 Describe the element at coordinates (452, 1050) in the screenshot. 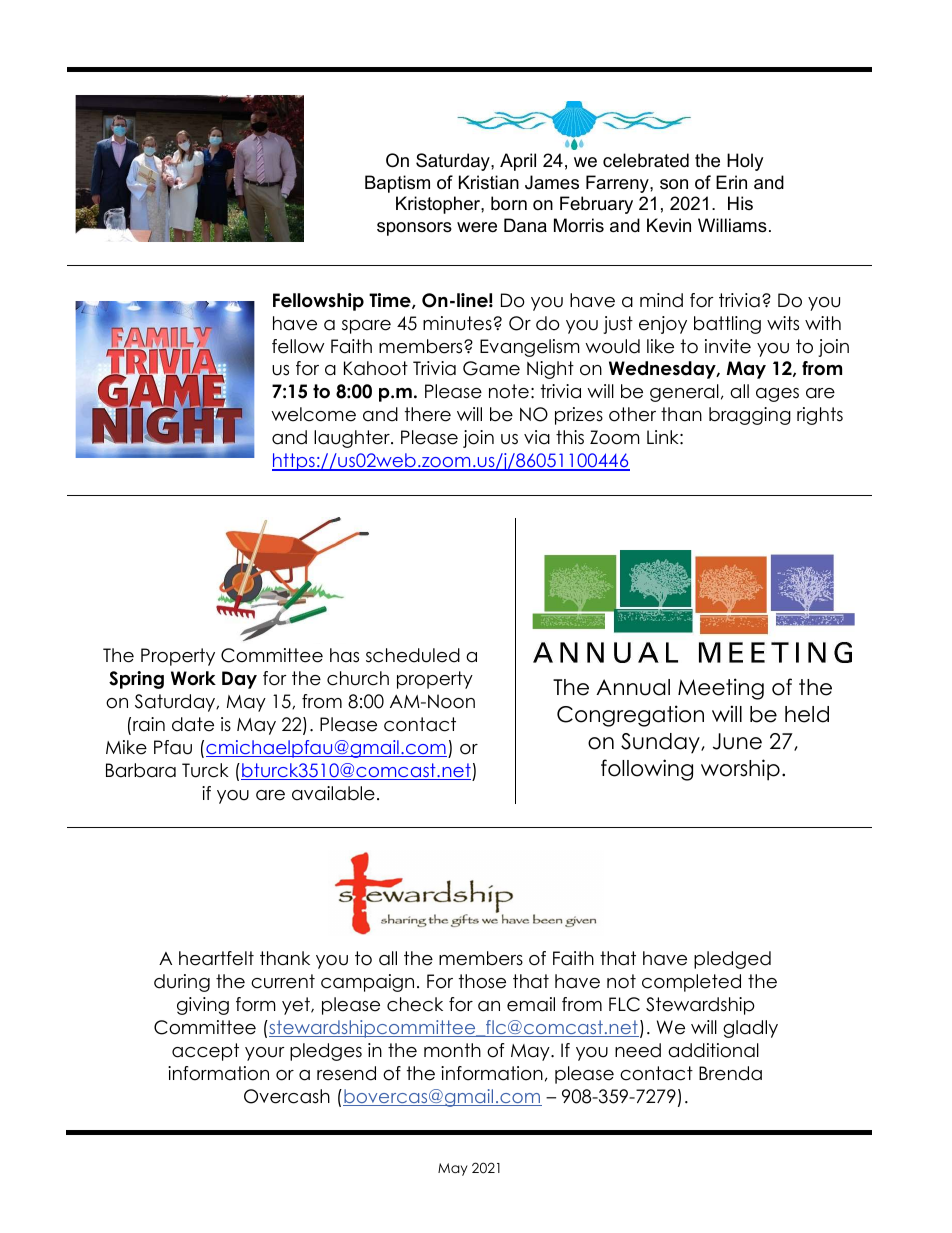

I see `month` at that location.
